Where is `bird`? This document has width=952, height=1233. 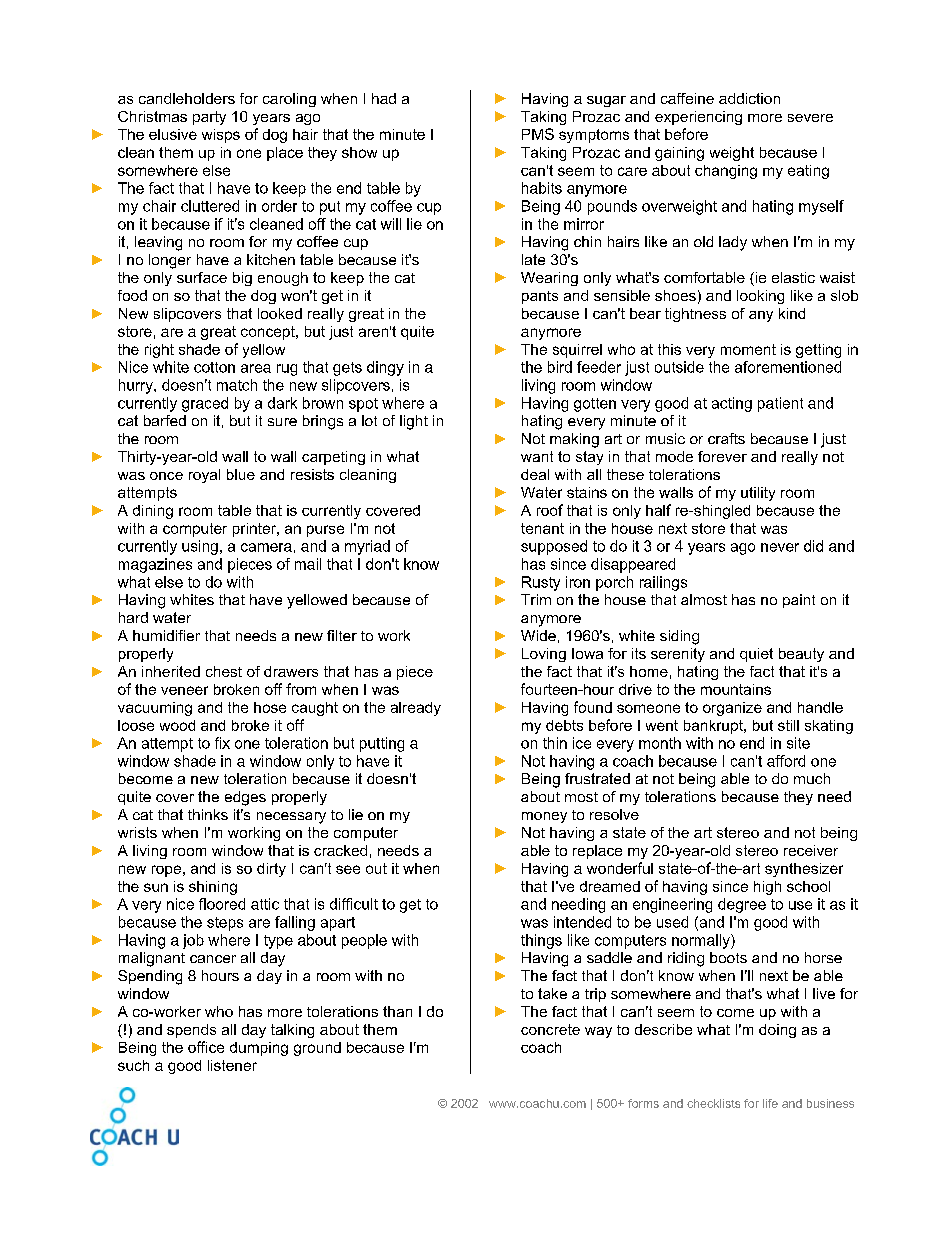
bird is located at coordinates (560, 367).
